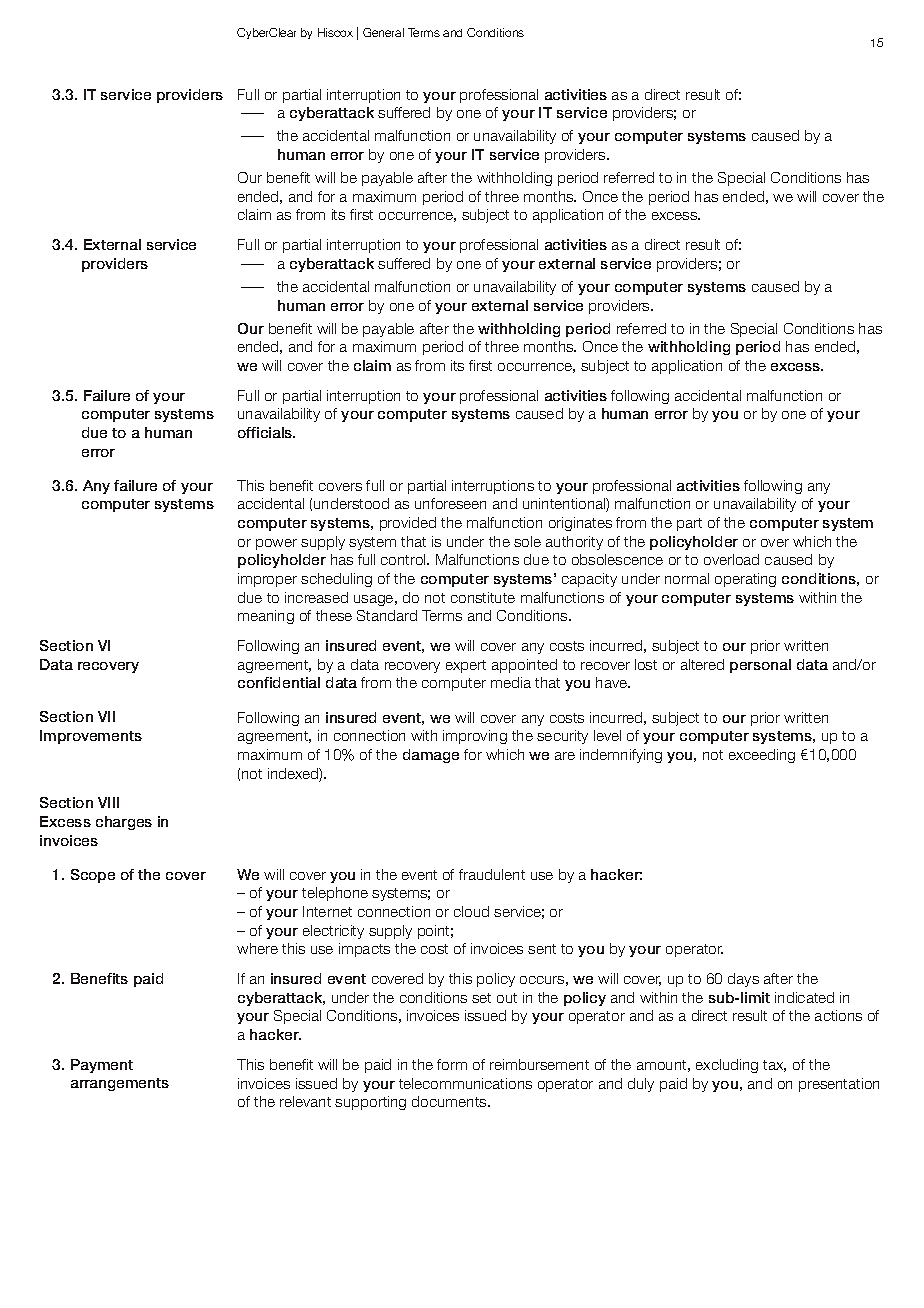 This screenshot has width=924, height=1308. What do you see at coordinates (483, 597) in the screenshot?
I see `constitute` at bounding box center [483, 597].
